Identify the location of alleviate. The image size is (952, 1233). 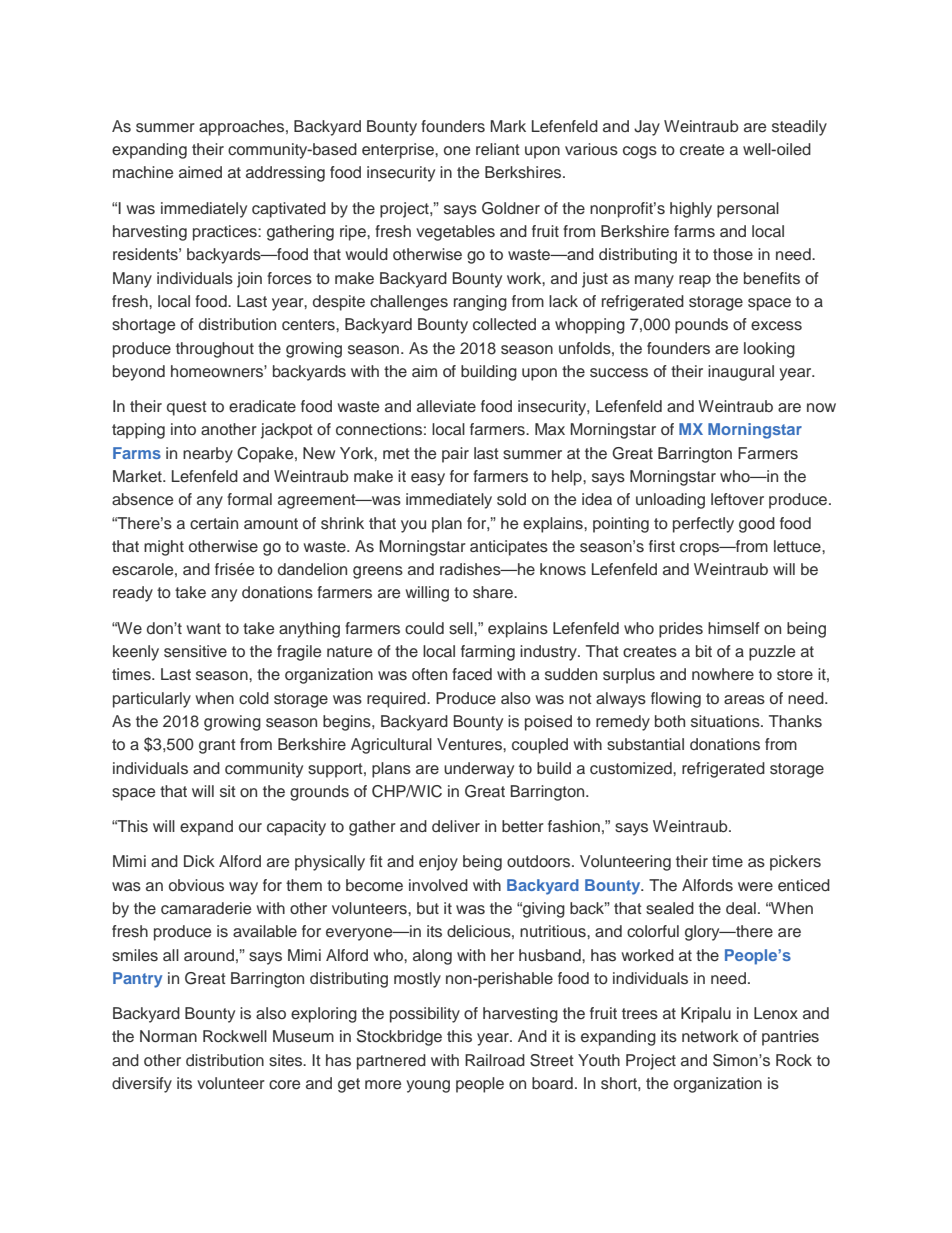
(446, 406).
